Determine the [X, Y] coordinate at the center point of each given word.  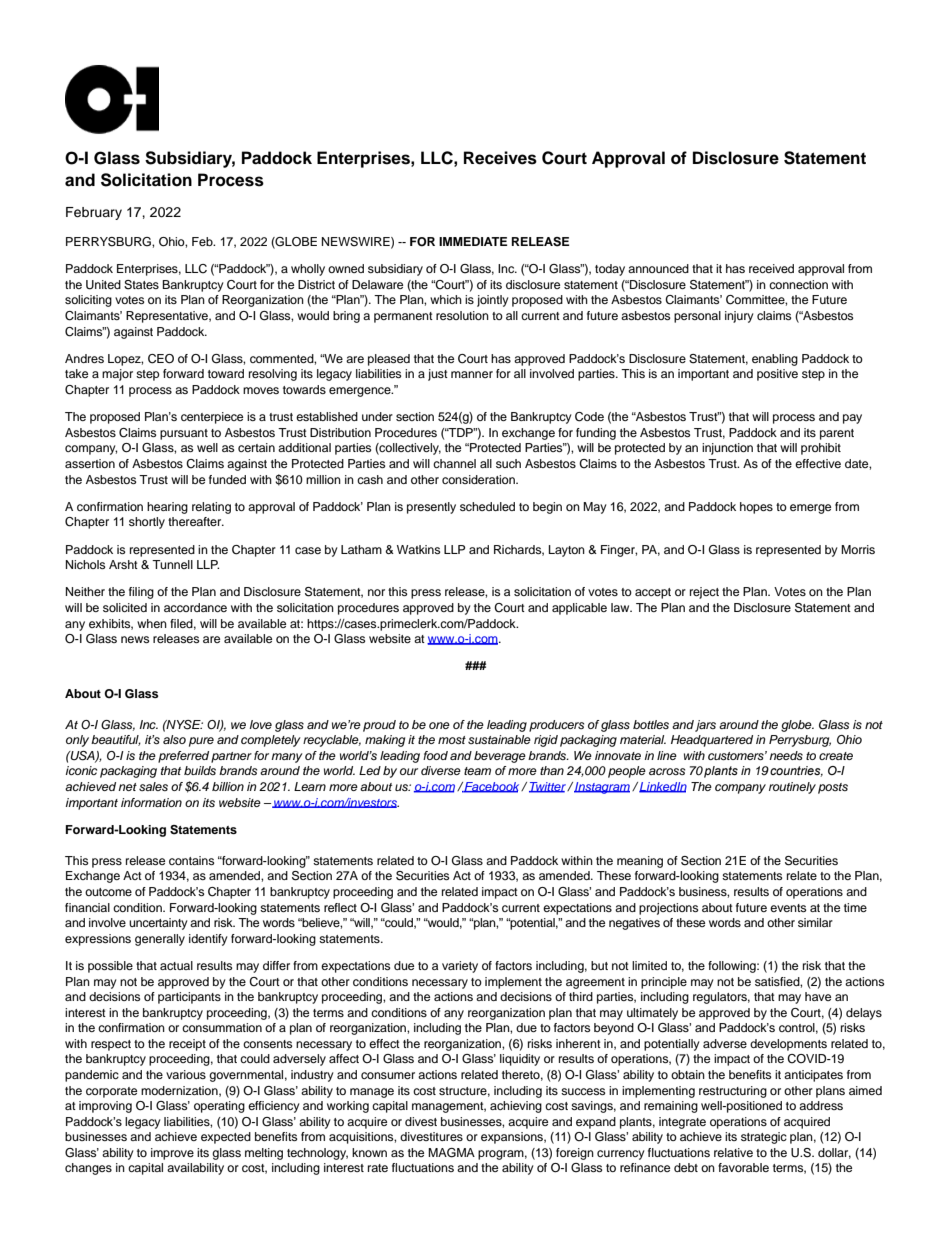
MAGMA [451, 1153]
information [151, 802]
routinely [792, 788]
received [771, 268]
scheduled [487, 506]
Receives [500, 158]
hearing [167, 508]
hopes [756, 508]
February [94, 213]
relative [733, 1152]
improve [172, 1154]
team [477, 771]
